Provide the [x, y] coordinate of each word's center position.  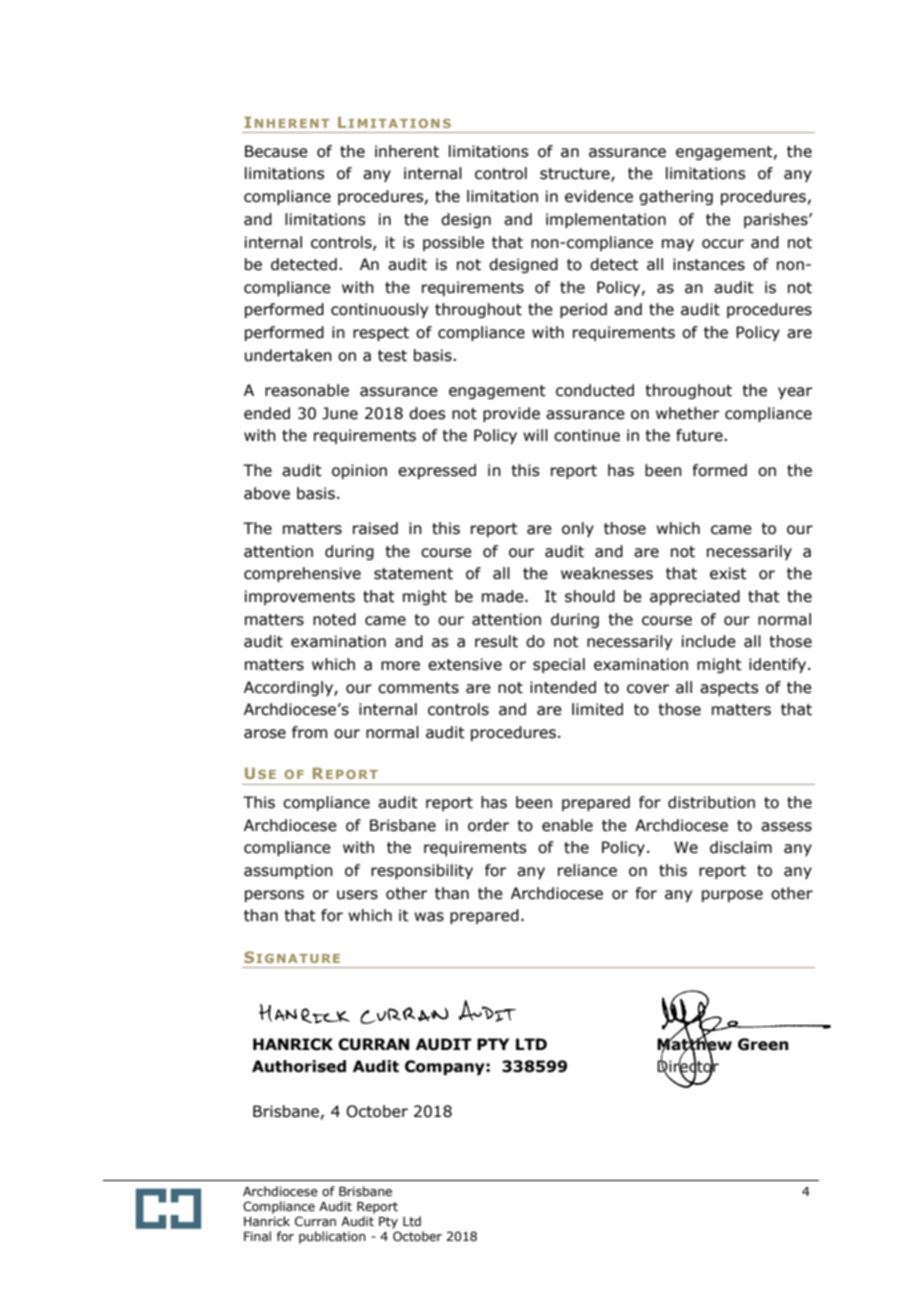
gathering [676, 197]
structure [576, 175]
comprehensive [302, 574]
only [578, 529]
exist [728, 573]
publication [332, 1237]
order [488, 825]
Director [688, 1066]
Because [276, 151]
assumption [288, 871]
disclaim [741, 847]
